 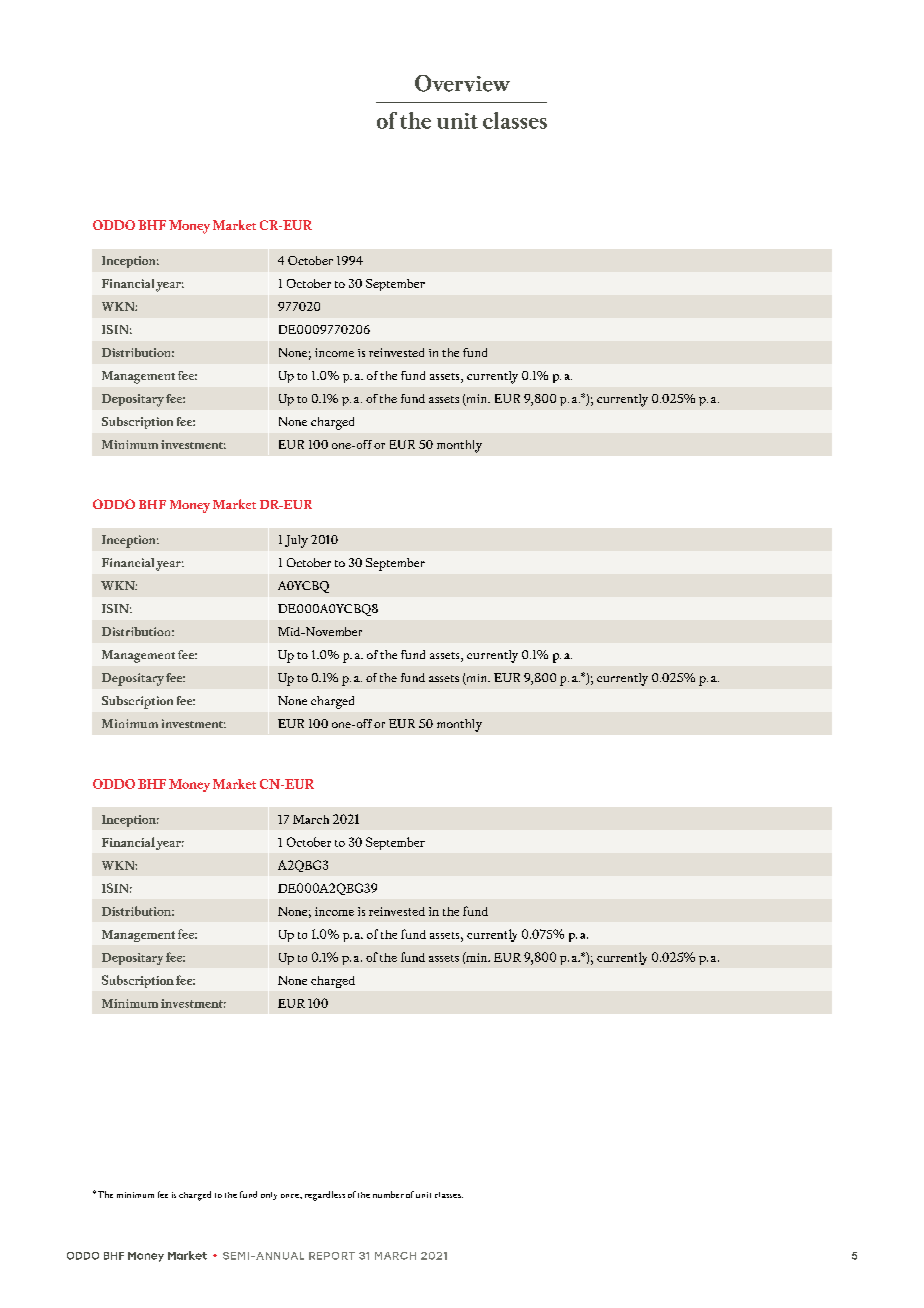 I want to click on only, so click(x=269, y=1196).
